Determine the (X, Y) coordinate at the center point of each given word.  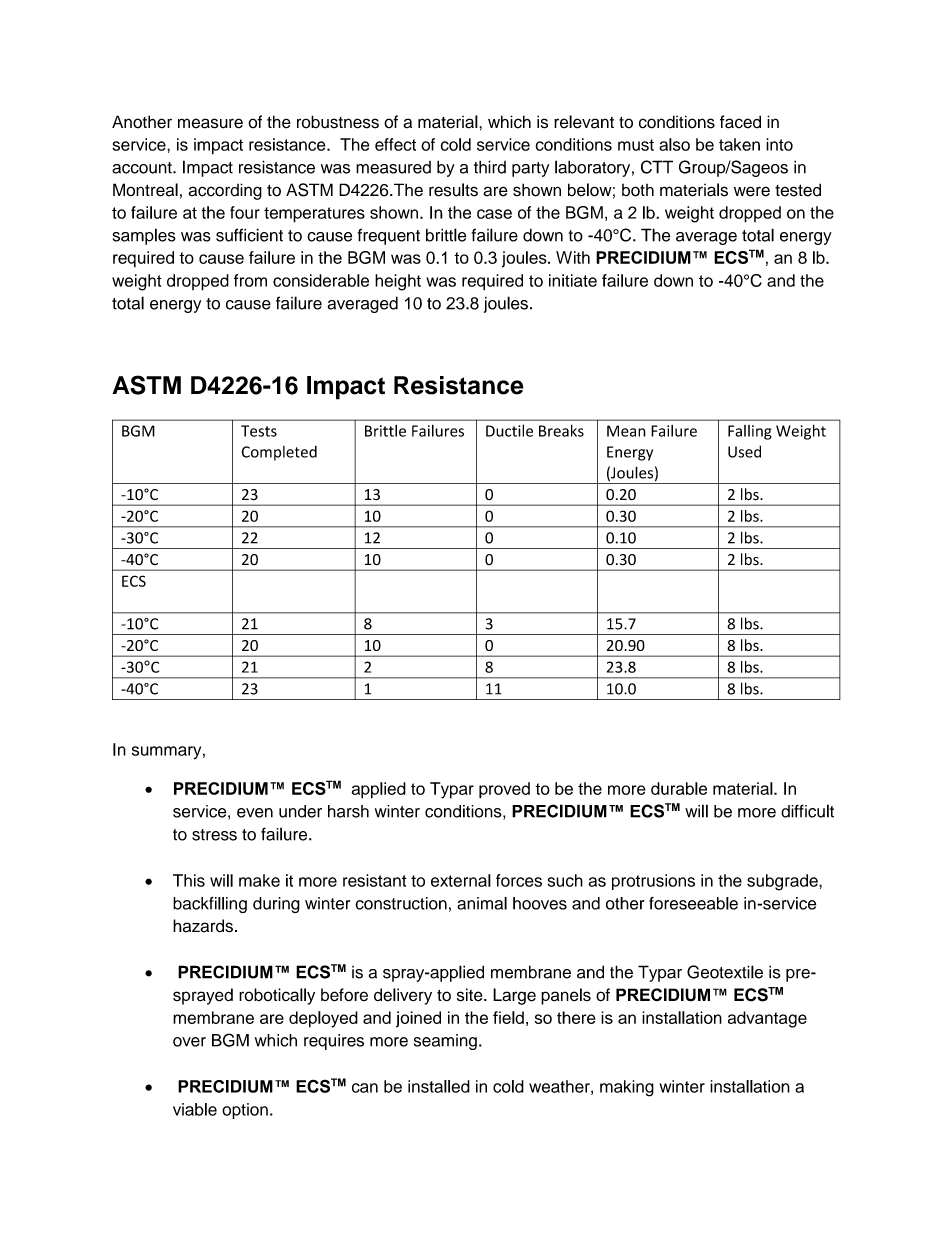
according (225, 191)
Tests (259, 431)
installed (439, 1086)
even (255, 813)
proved (504, 790)
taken (739, 144)
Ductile (509, 430)
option (245, 1111)
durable (679, 788)
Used (744, 451)
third (490, 167)
